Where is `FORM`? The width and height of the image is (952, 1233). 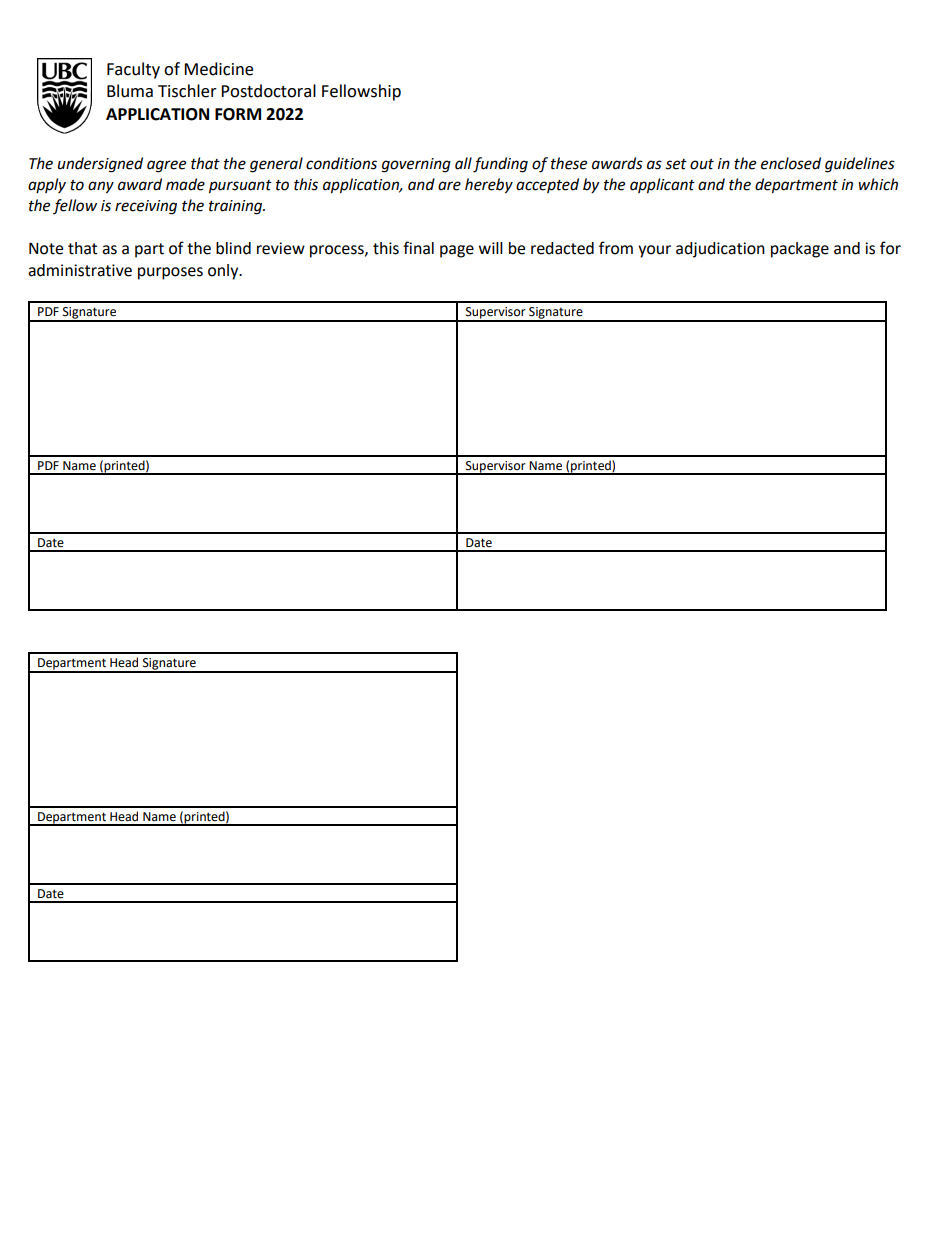
FORM is located at coordinates (238, 114).
